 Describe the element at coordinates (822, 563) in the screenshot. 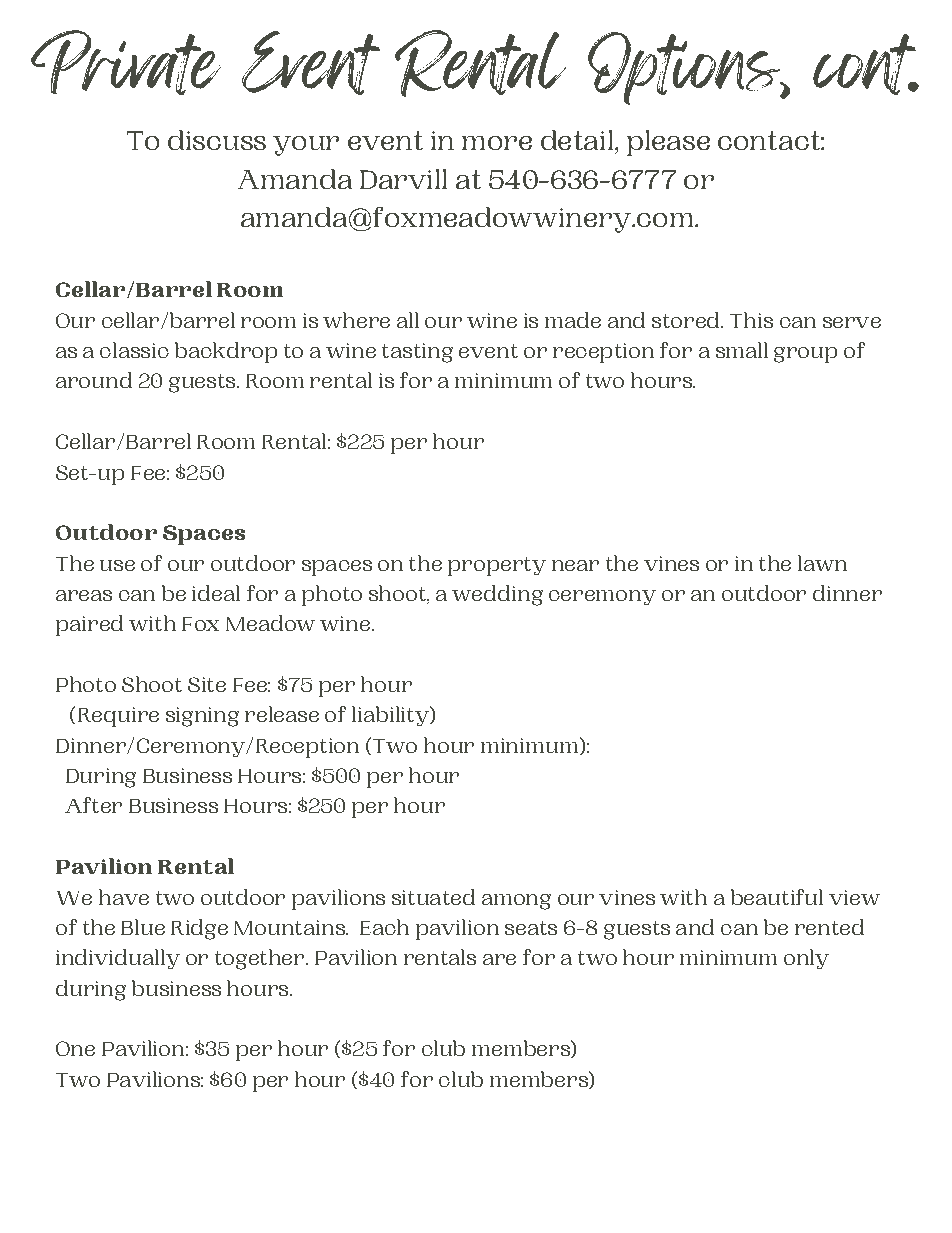

I see `lawn` at that location.
